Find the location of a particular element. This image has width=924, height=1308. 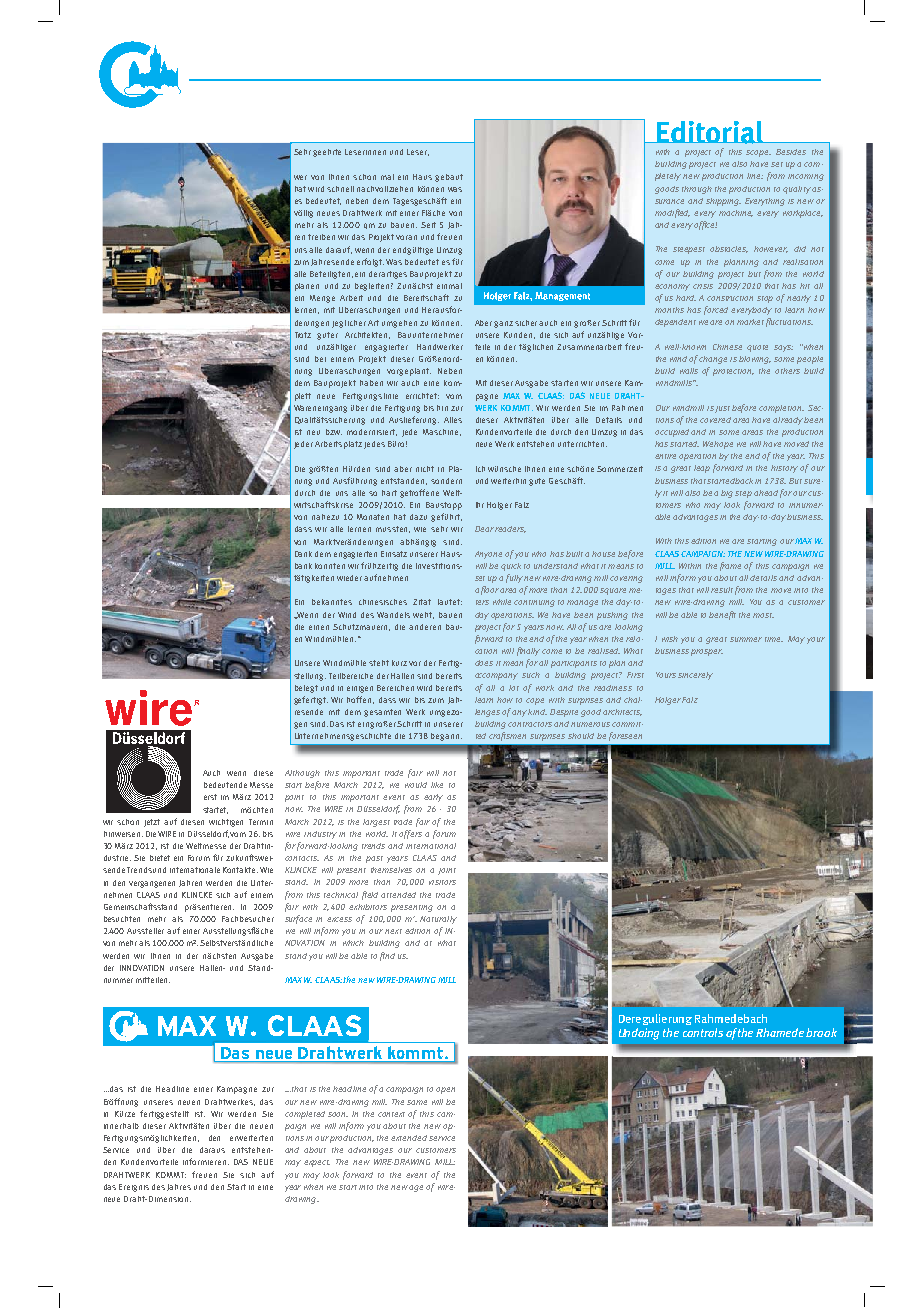

Editorial is located at coordinates (710, 132).
